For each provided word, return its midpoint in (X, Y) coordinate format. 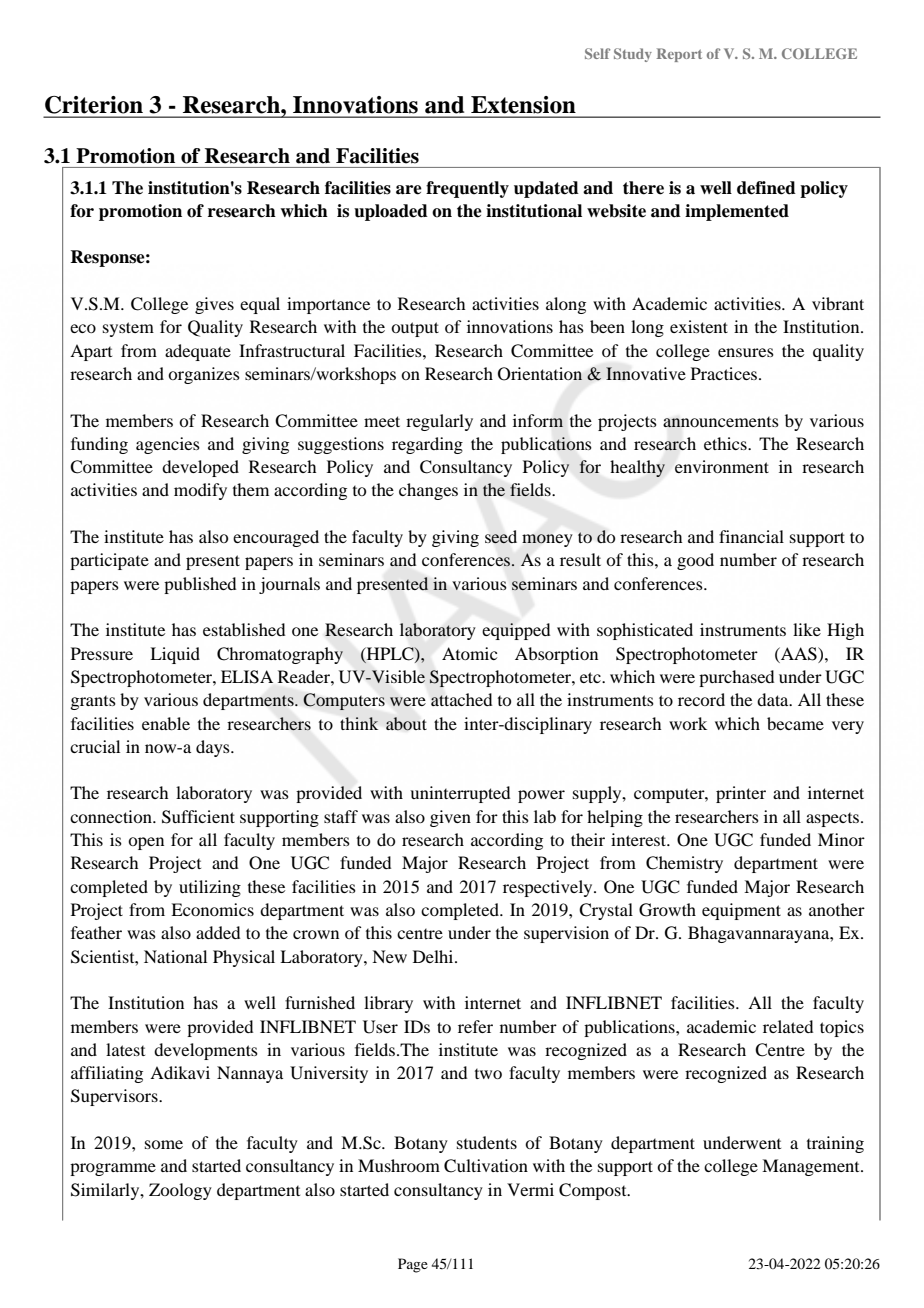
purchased (736, 678)
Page (413, 1265)
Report (679, 55)
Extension (523, 105)
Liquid (175, 655)
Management (812, 1167)
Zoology (180, 1191)
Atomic (469, 653)
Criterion (94, 105)
